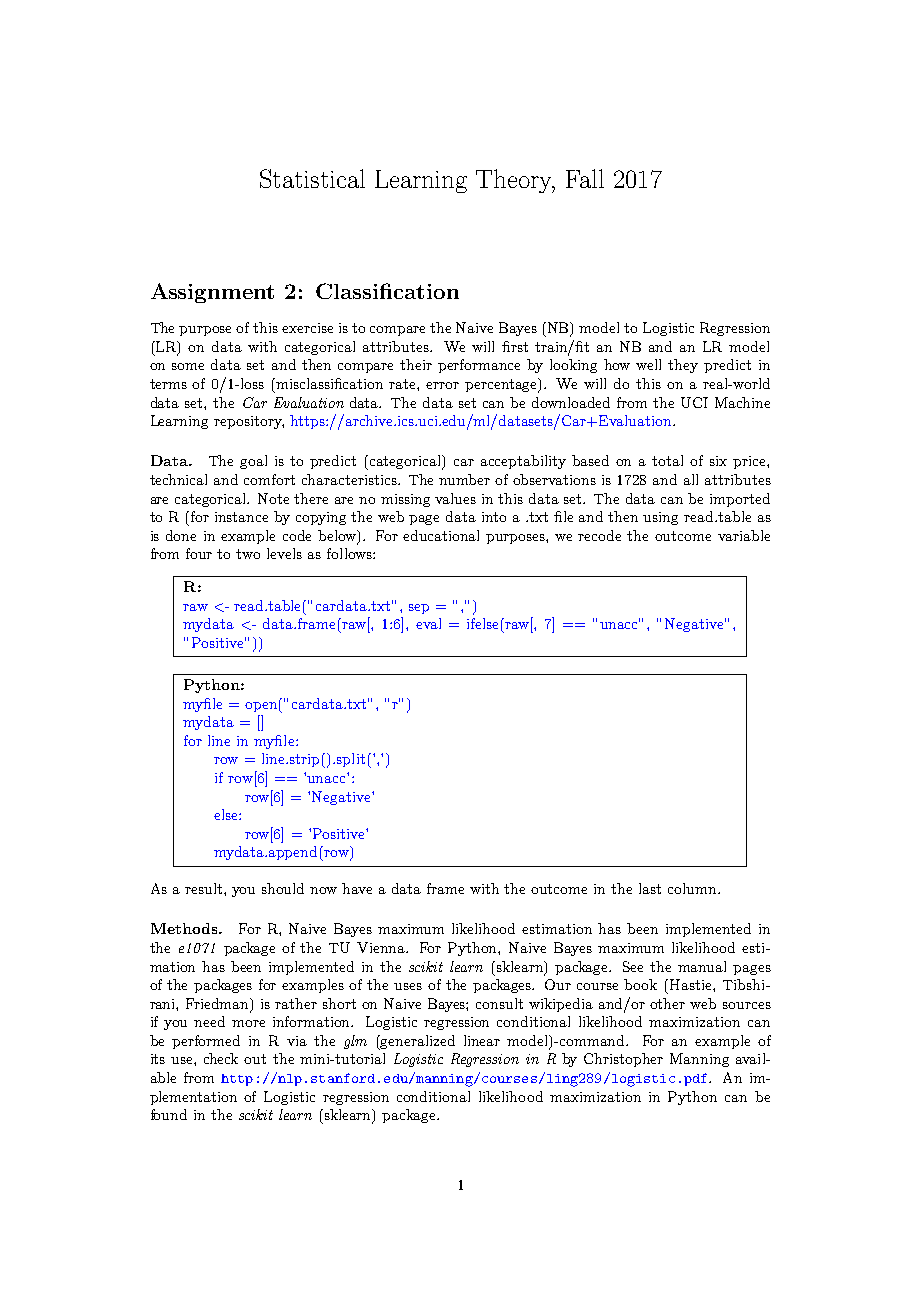 The height and width of the image is (1308, 924). What do you see at coordinates (585, 178) in the image?
I see `Fall` at bounding box center [585, 178].
